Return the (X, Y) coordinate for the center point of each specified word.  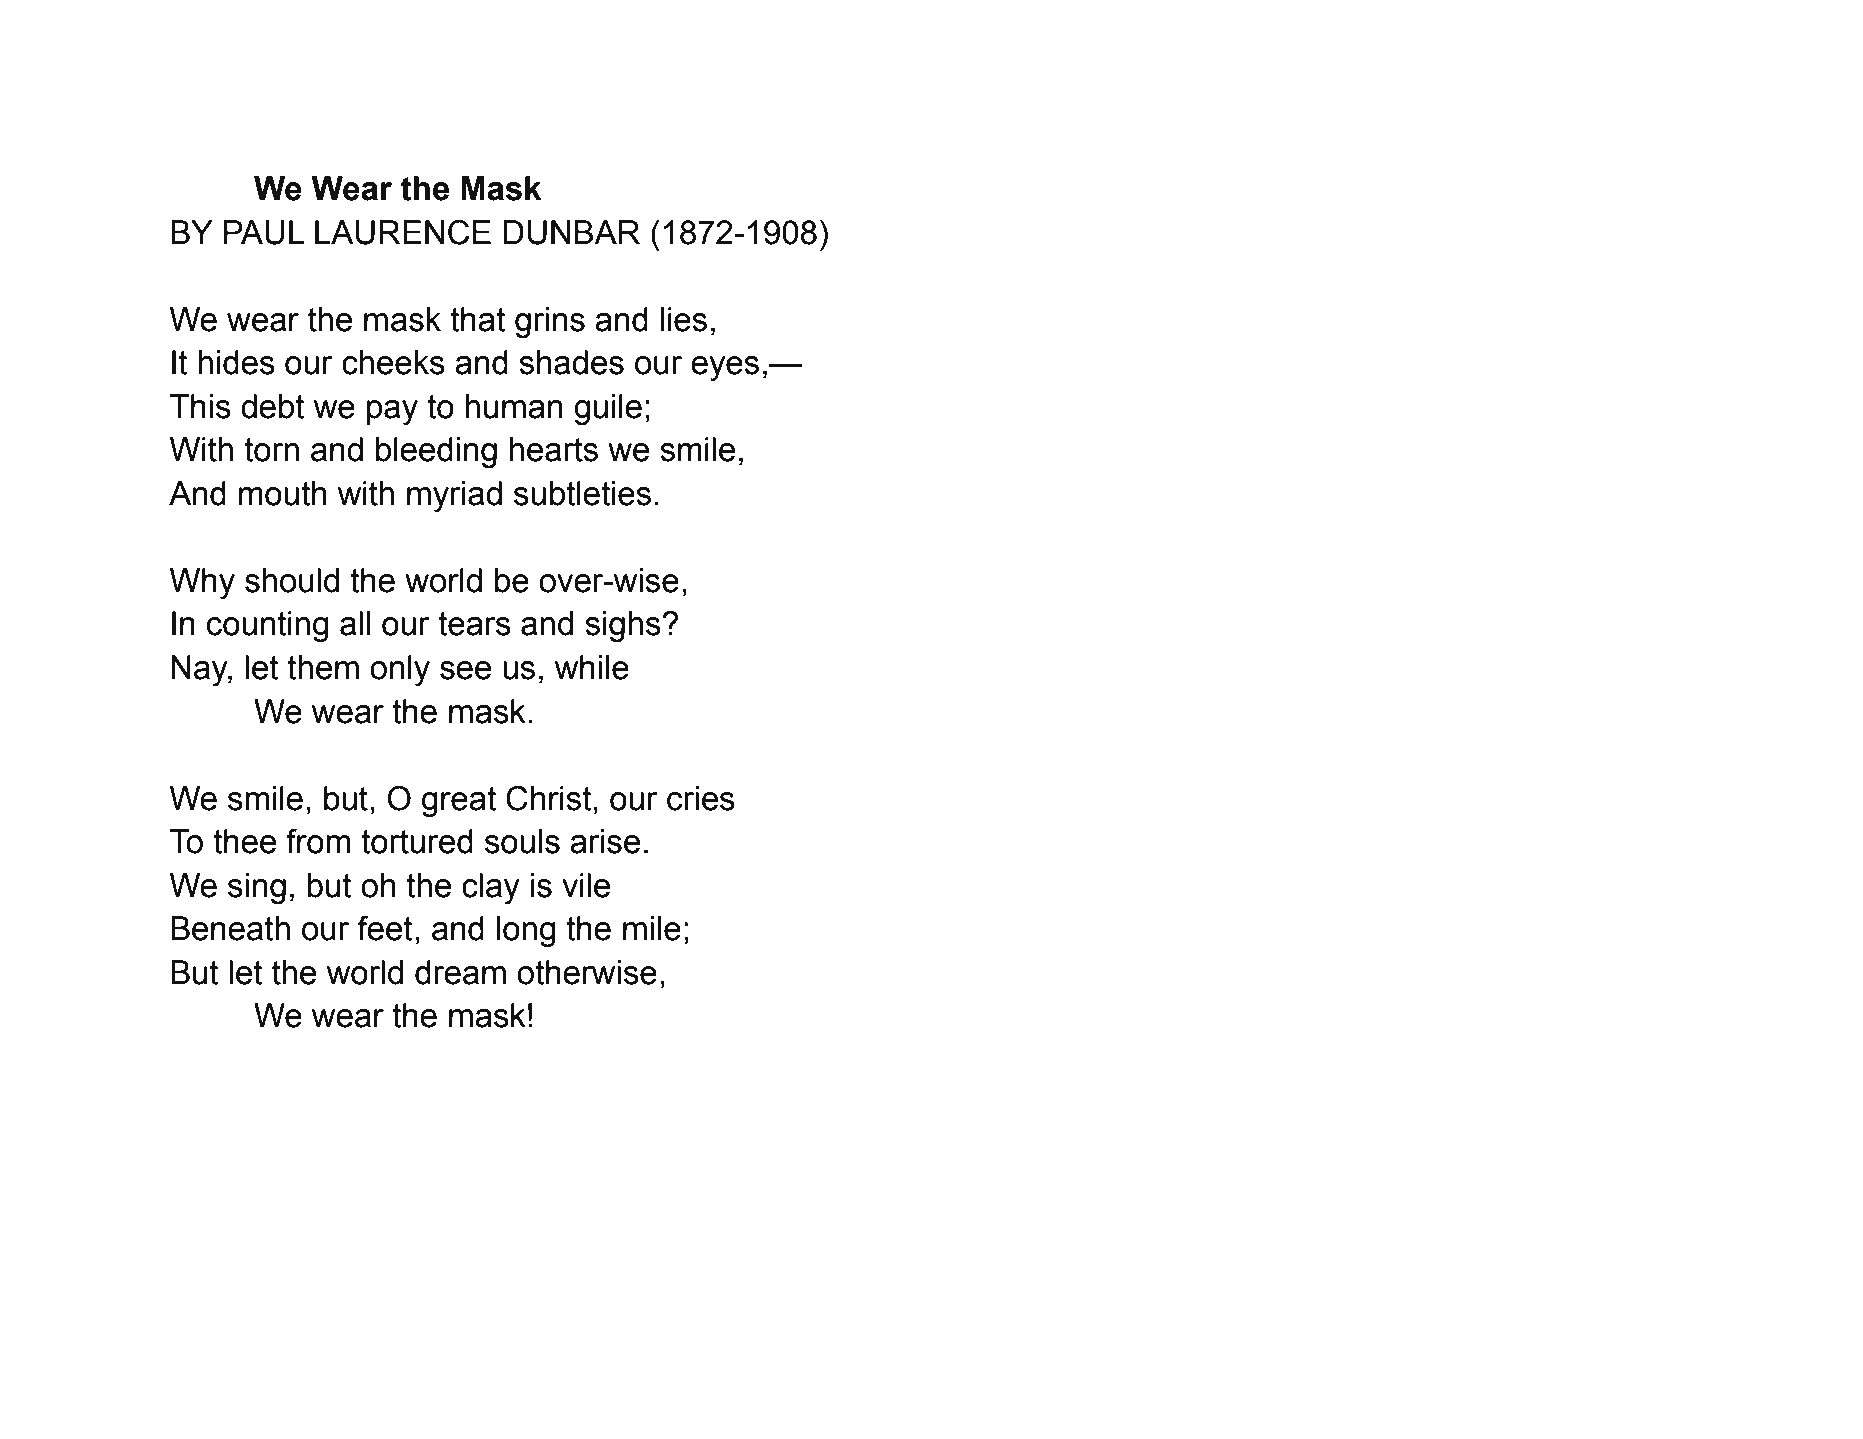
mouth (283, 493)
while (592, 667)
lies (684, 319)
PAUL (264, 232)
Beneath (230, 928)
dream (460, 972)
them (323, 667)
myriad (454, 497)
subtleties (582, 493)
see (465, 670)
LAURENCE (403, 232)
